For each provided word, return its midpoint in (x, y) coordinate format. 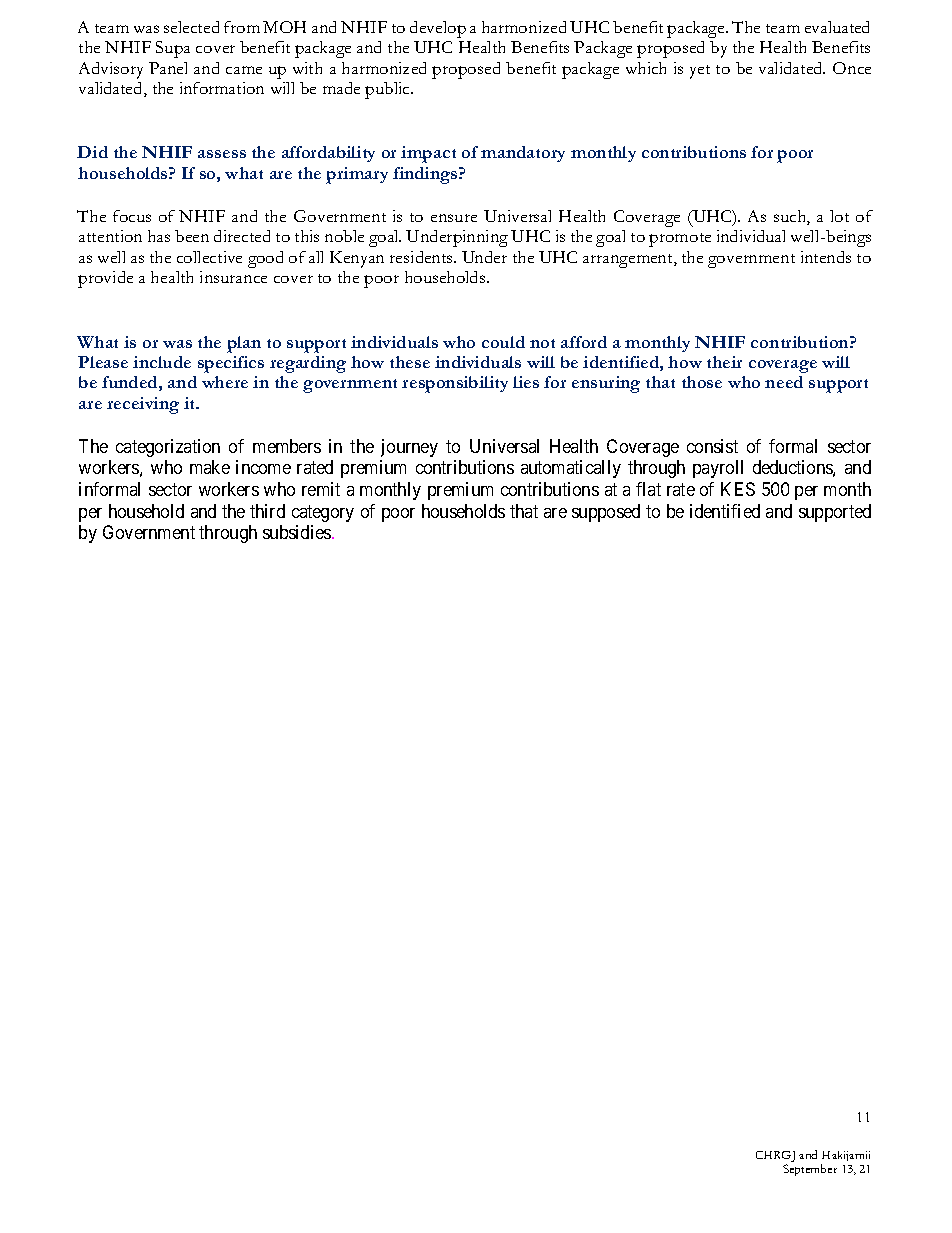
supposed (606, 513)
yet (700, 72)
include (162, 362)
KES (738, 489)
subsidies (298, 532)
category (323, 513)
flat (648, 489)
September (810, 1170)
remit (321, 489)
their (724, 362)
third (267, 511)
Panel (168, 68)
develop (438, 29)
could (503, 342)
